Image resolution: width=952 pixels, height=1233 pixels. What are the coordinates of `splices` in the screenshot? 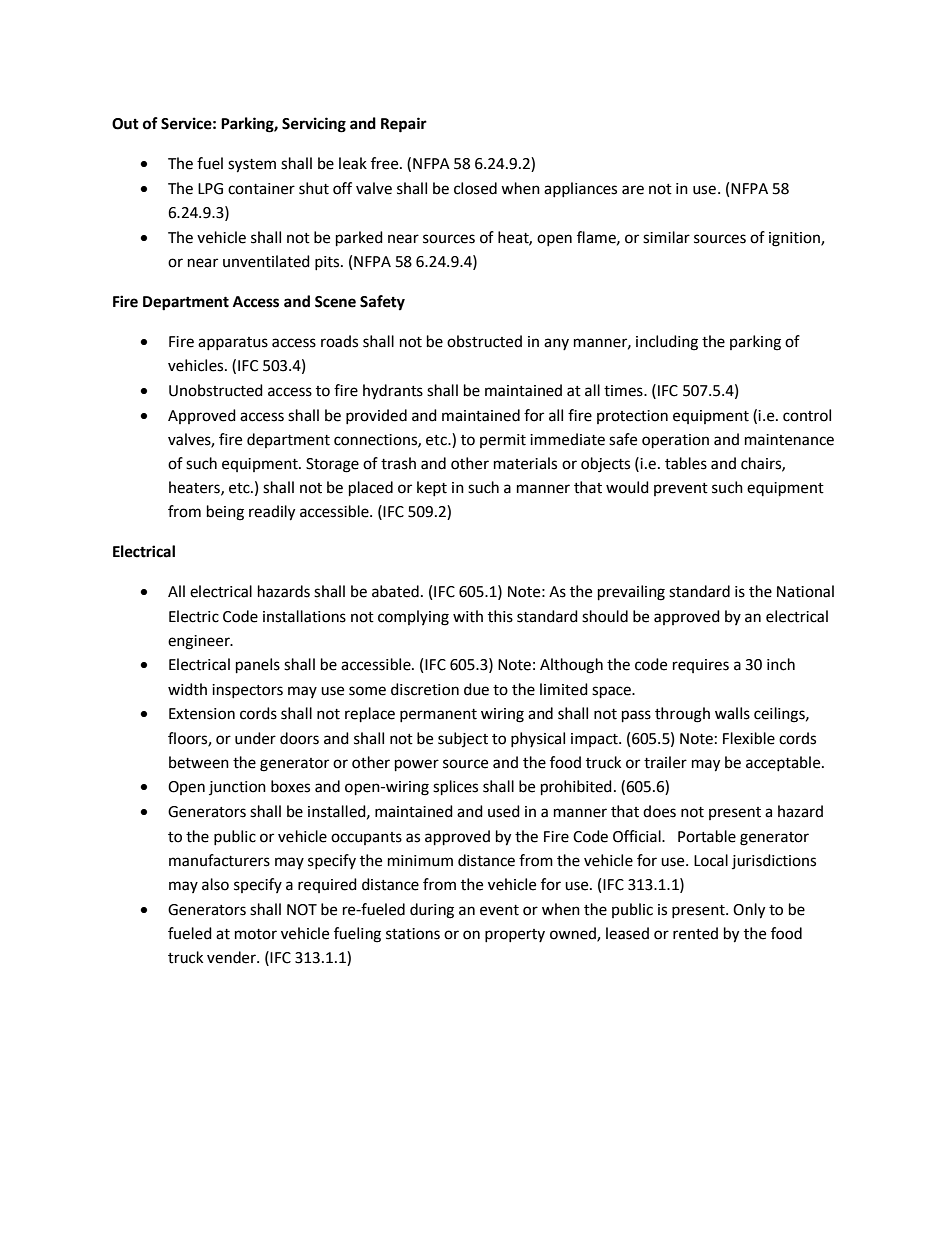 It's located at (455, 788).
